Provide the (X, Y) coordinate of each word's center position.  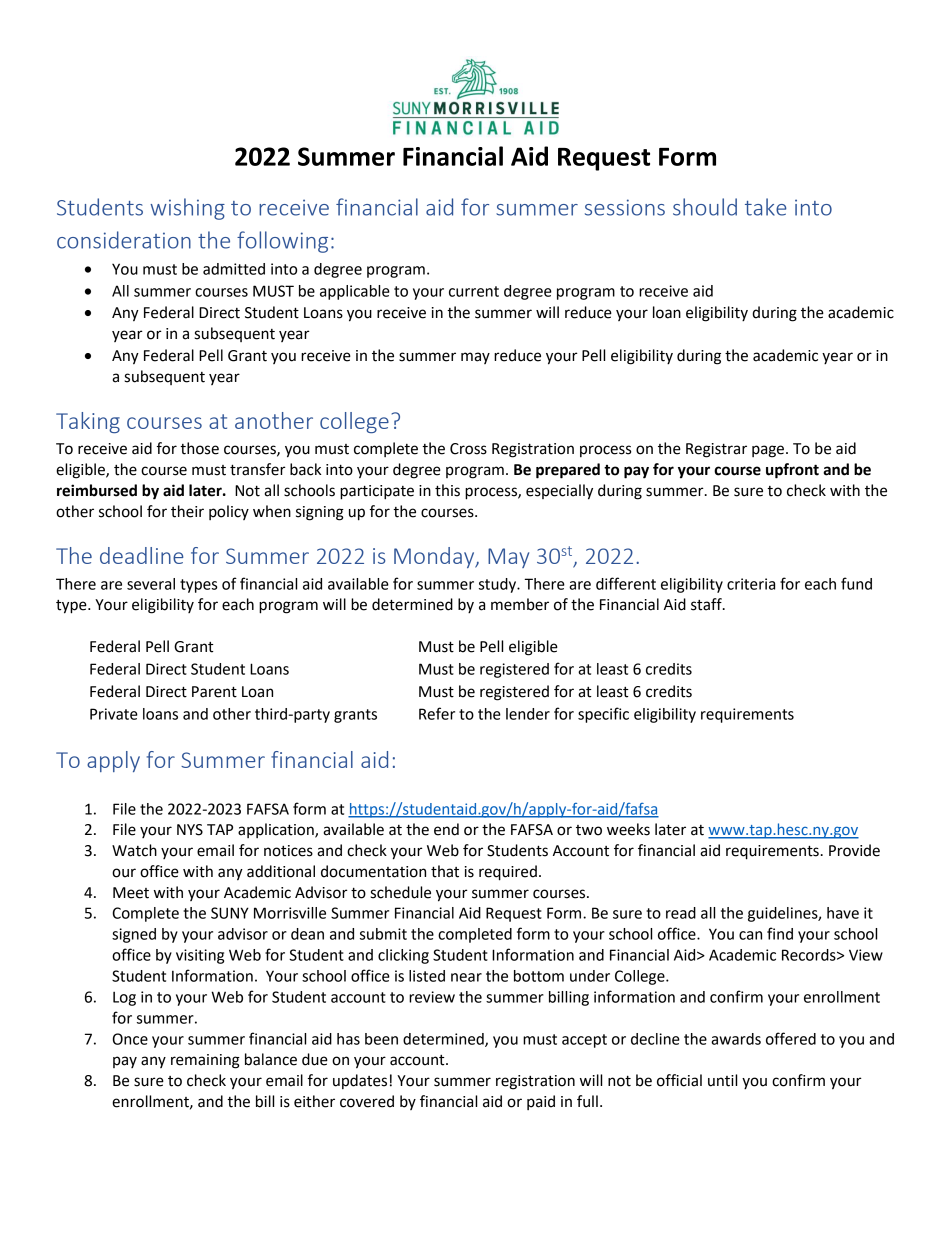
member (520, 604)
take (766, 207)
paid (541, 1102)
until (722, 1080)
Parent (214, 692)
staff (707, 604)
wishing (187, 209)
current (474, 291)
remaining (205, 1061)
